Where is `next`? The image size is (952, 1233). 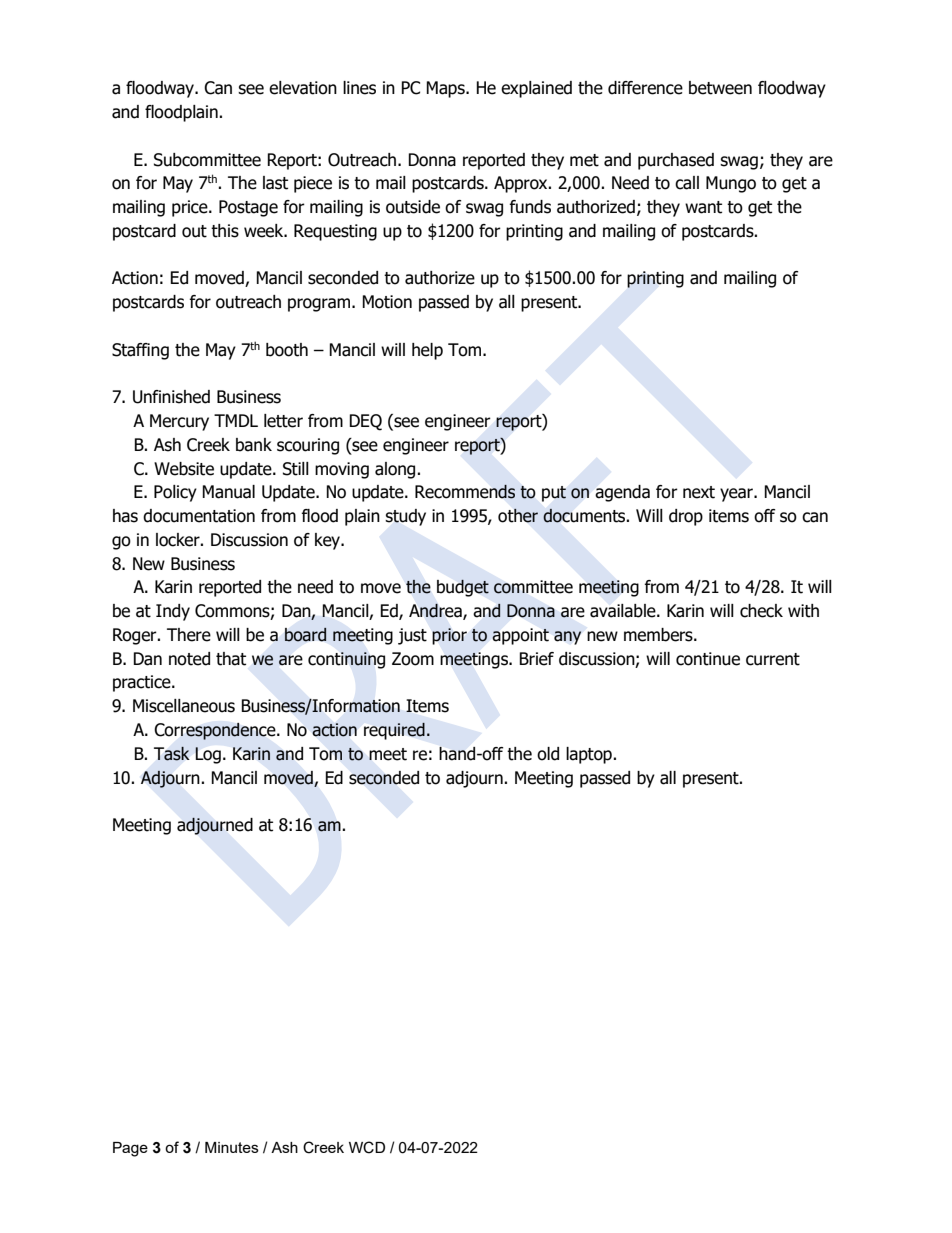 next is located at coordinates (699, 492).
